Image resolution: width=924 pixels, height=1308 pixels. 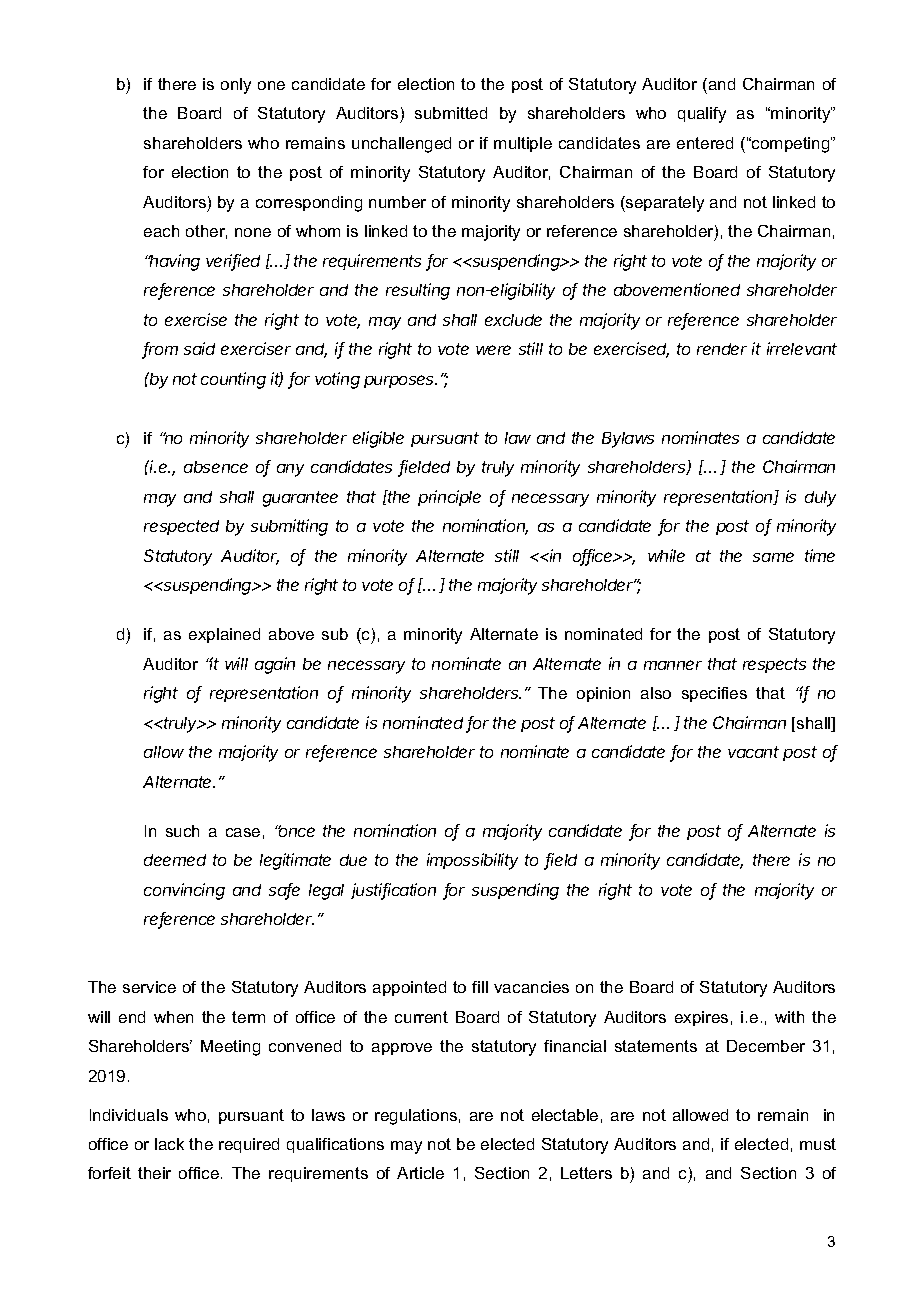 I want to click on opinion, so click(x=603, y=694).
